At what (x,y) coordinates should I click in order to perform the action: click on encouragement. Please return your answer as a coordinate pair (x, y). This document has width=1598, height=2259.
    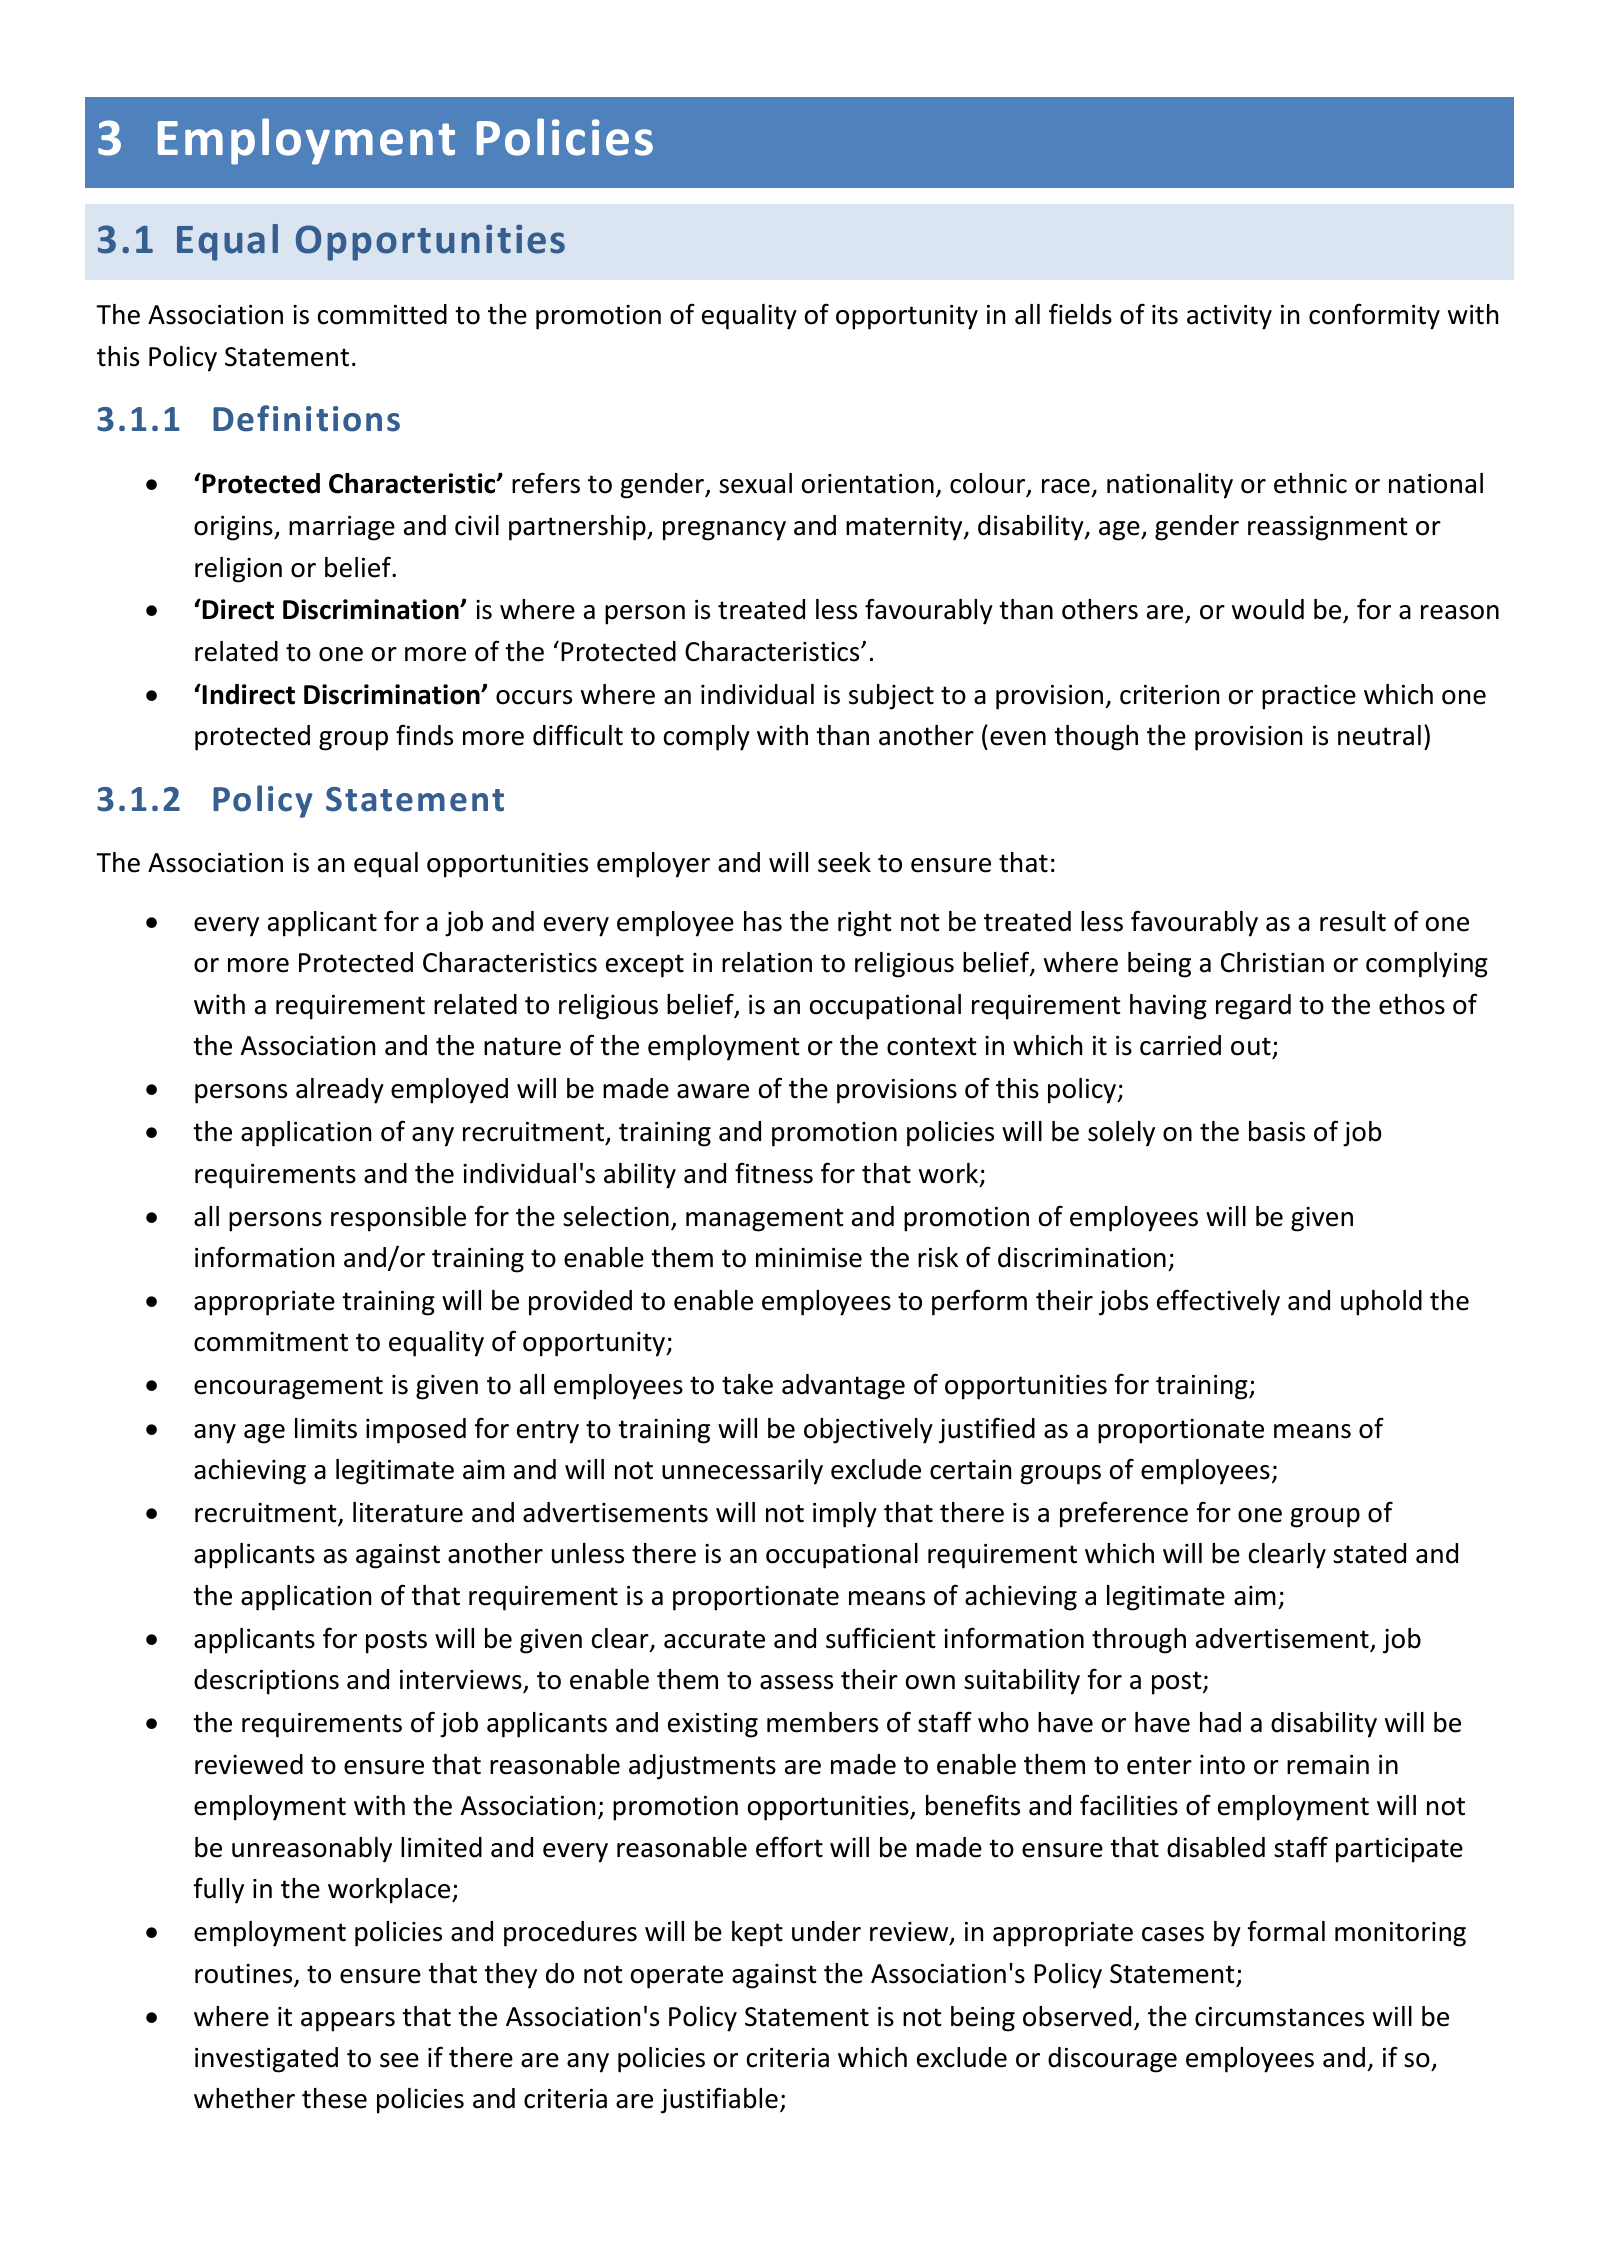
    Looking at the image, I should click on (288, 1388).
